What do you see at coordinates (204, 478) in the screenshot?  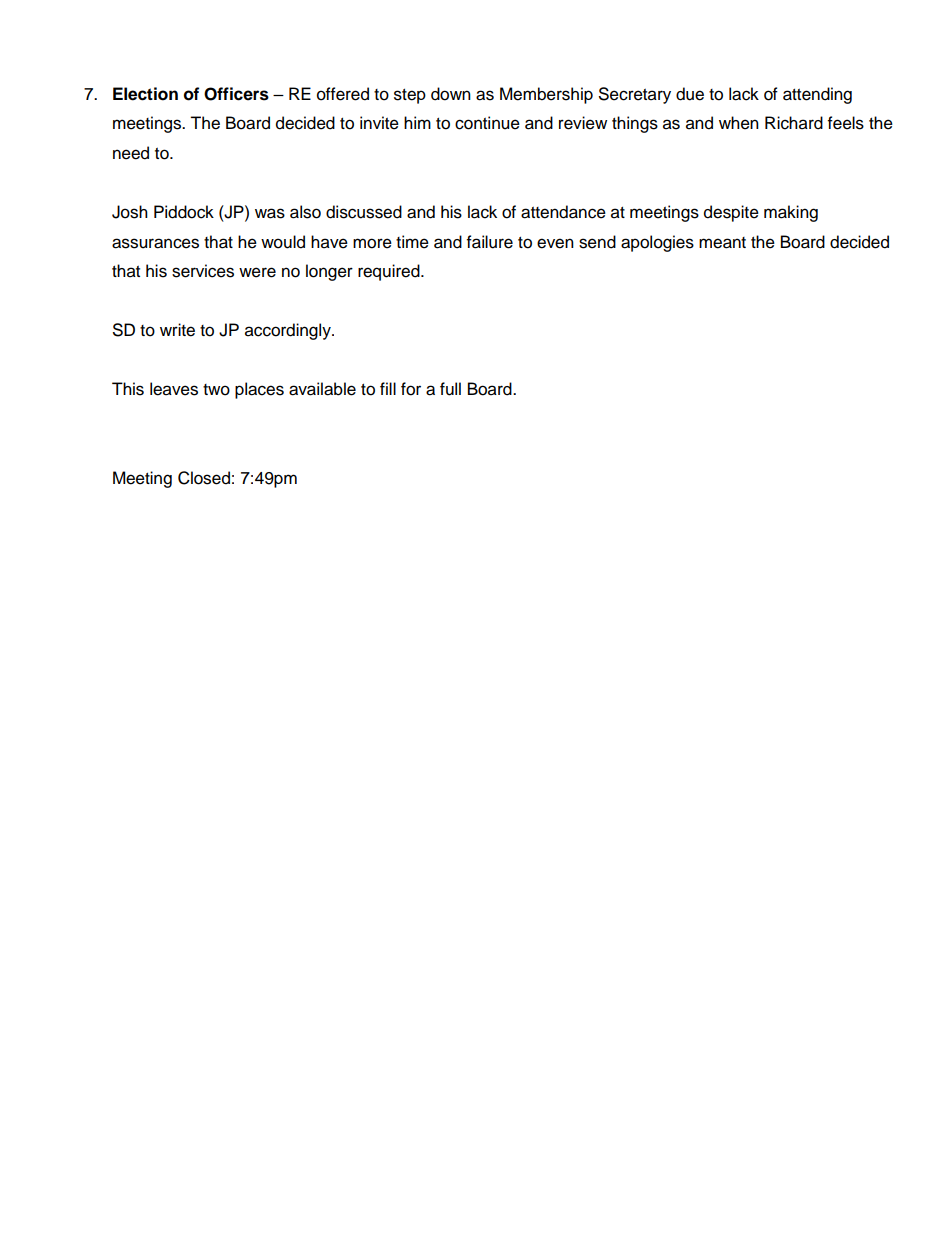 I see `Closed` at bounding box center [204, 478].
